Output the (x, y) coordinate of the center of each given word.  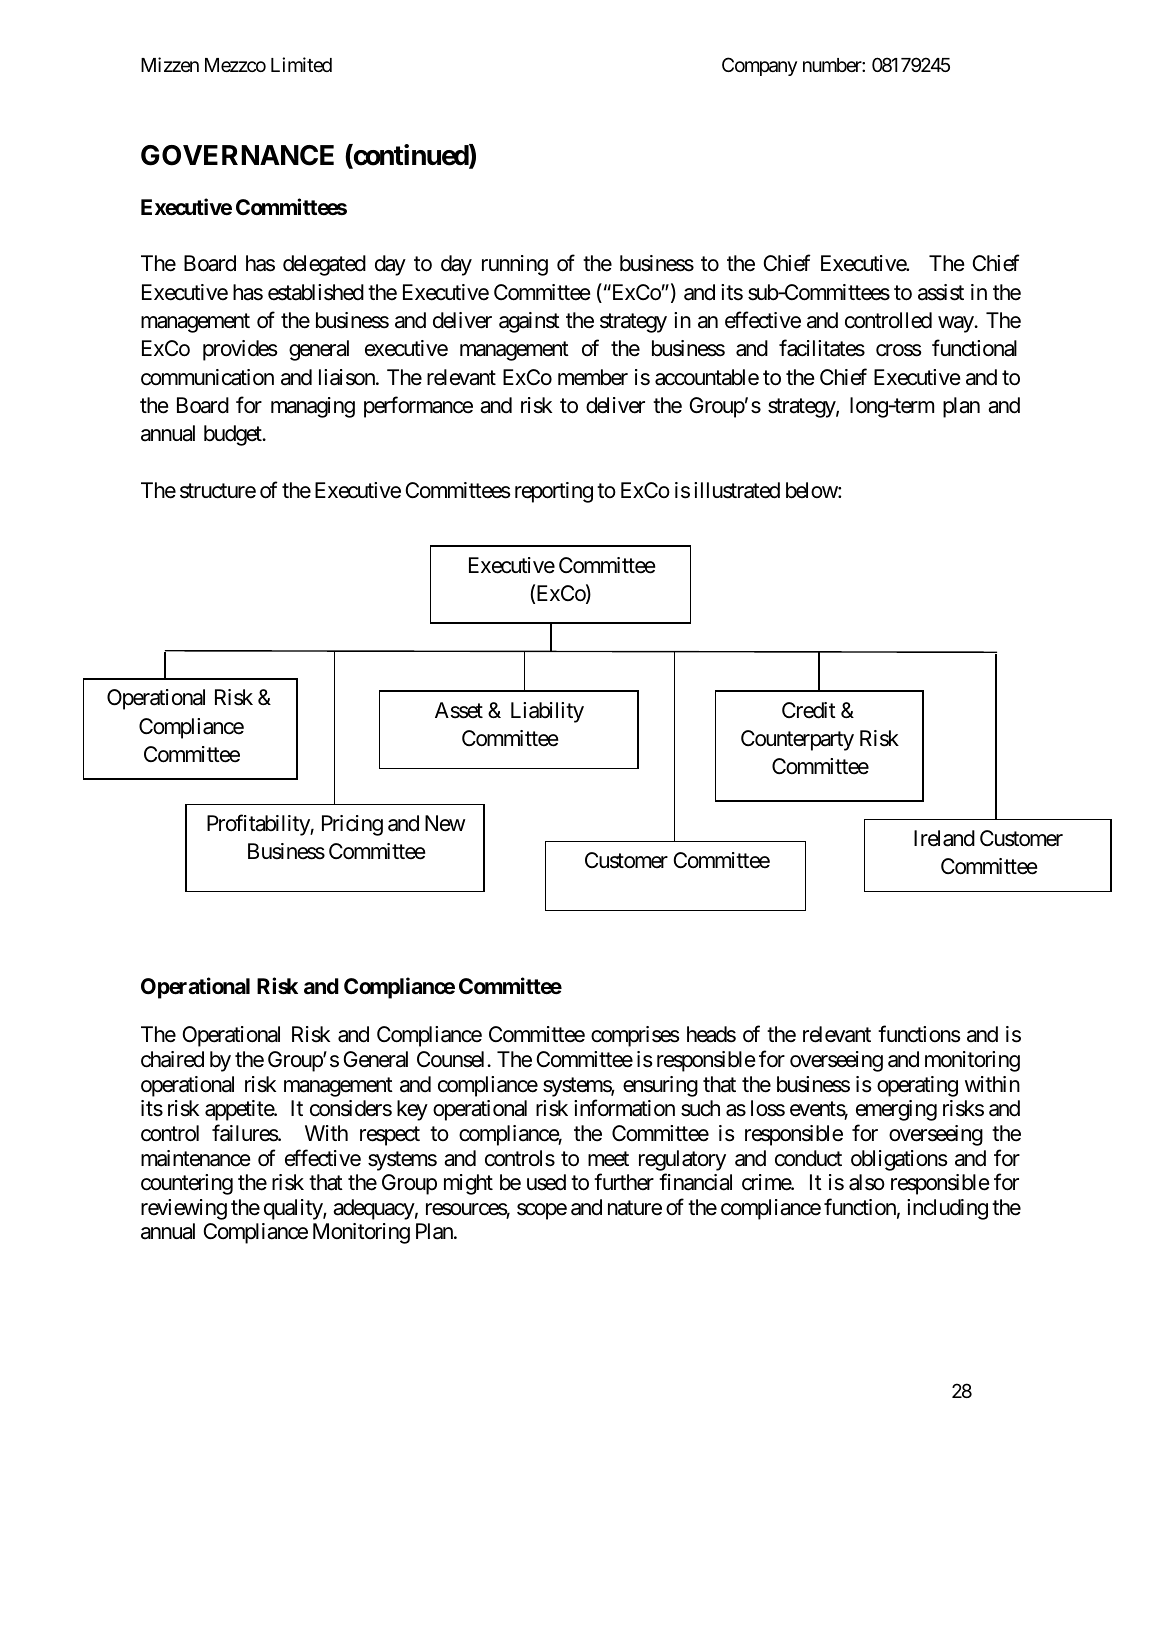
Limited (301, 64)
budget (234, 435)
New (445, 823)
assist (941, 292)
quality (294, 1209)
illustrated (737, 490)
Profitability (259, 825)
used (546, 1182)
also (867, 1182)
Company (759, 66)
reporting (554, 492)
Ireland (944, 838)
